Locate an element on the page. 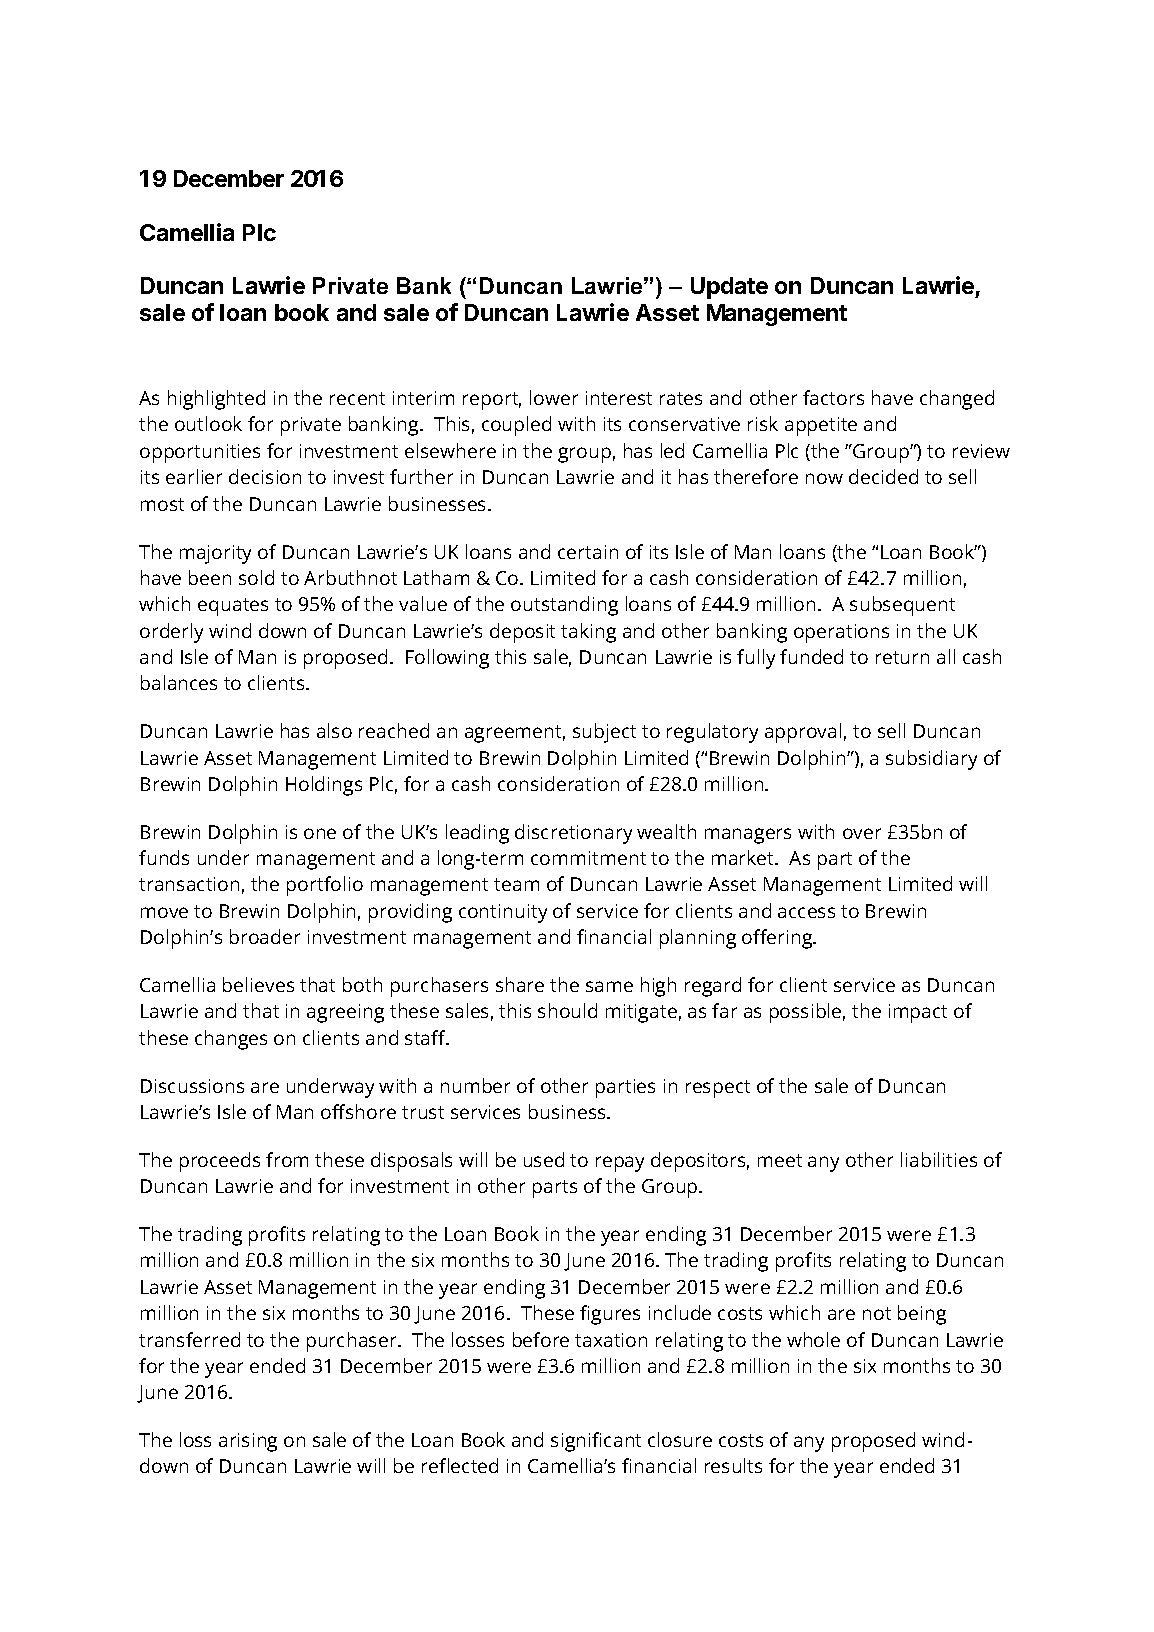  lower is located at coordinates (554, 397).
